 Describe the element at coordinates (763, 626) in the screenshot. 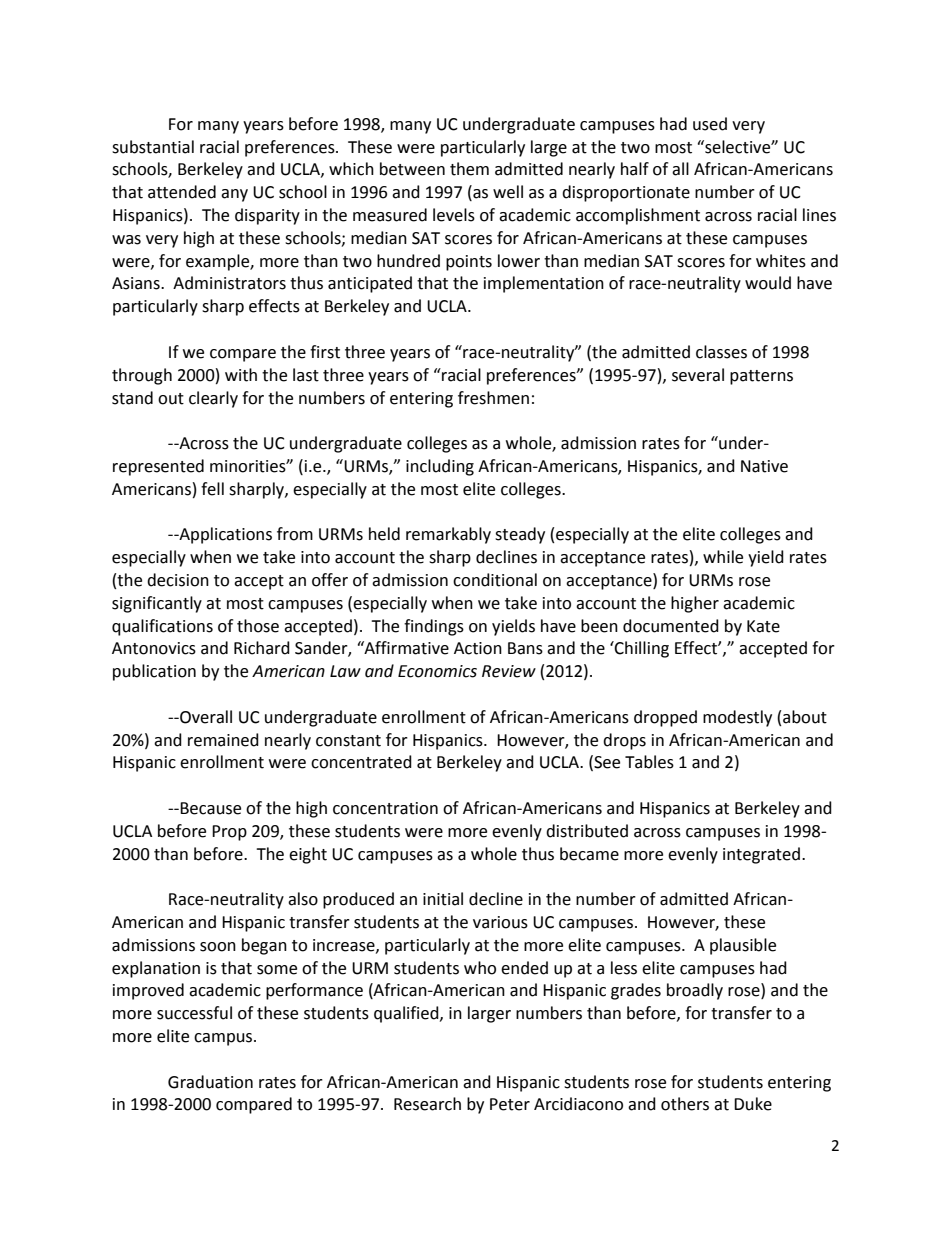

I see `Kate` at that location.
